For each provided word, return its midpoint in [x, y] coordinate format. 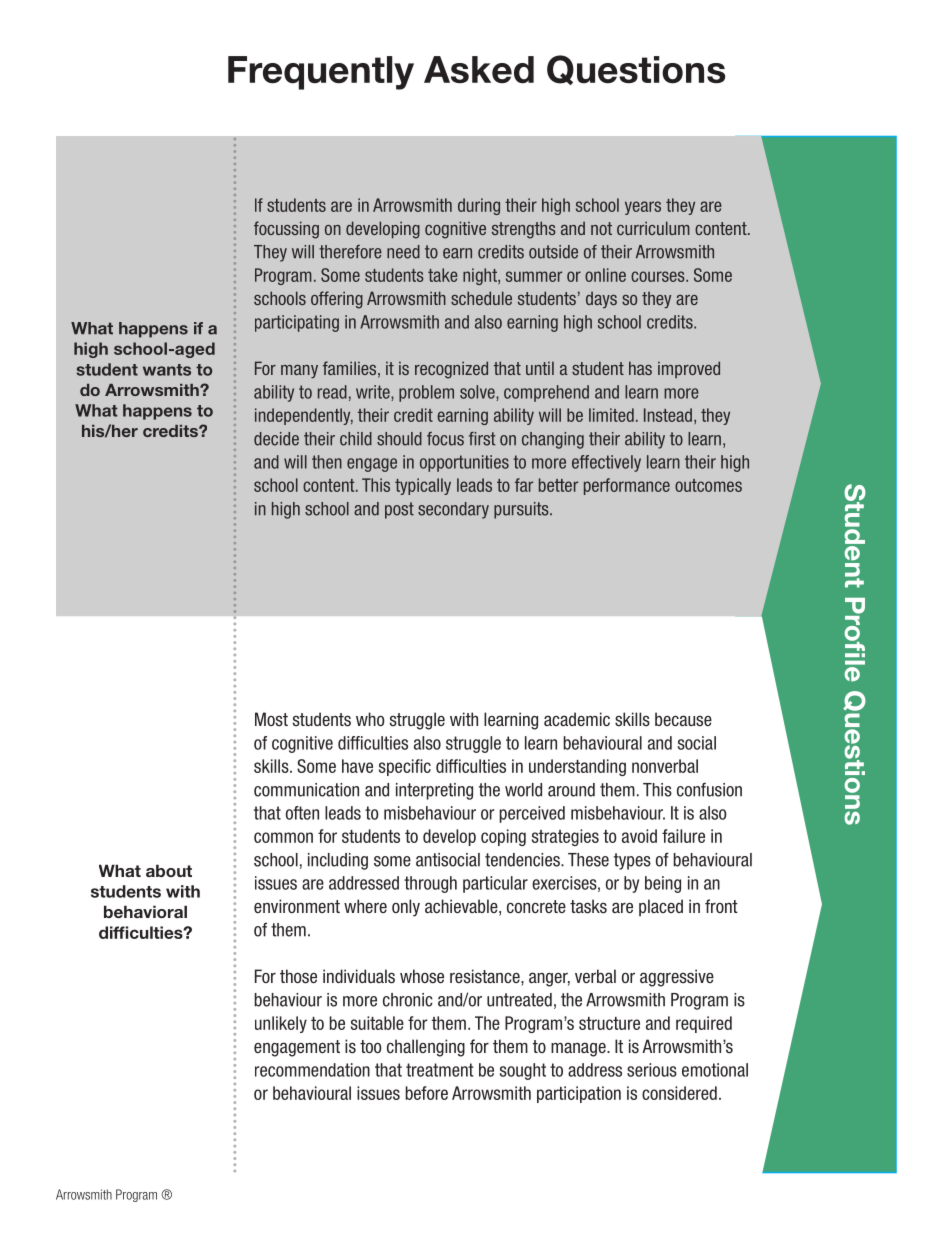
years [643, 208]
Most [271, 719]
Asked [479, 70]
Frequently [321, 73]
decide [276, 439]
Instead [668, 415]
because [683, 719]
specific [405, 767]
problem [426, 393]
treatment [440, 1070]
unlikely [281, 1024]
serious [652, 1070]
